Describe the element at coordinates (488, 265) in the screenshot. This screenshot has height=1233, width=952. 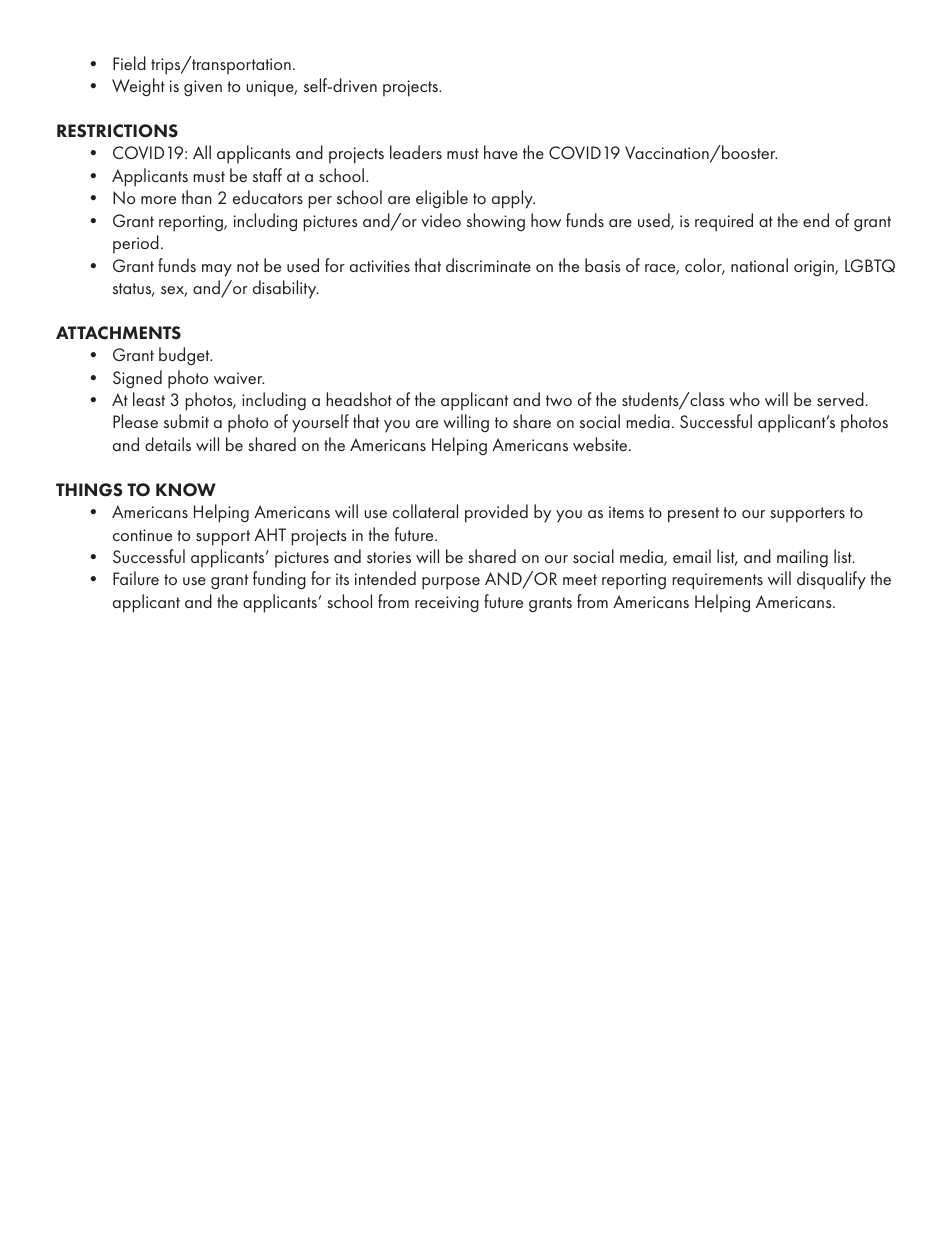
I see `discriminate` at that location.
